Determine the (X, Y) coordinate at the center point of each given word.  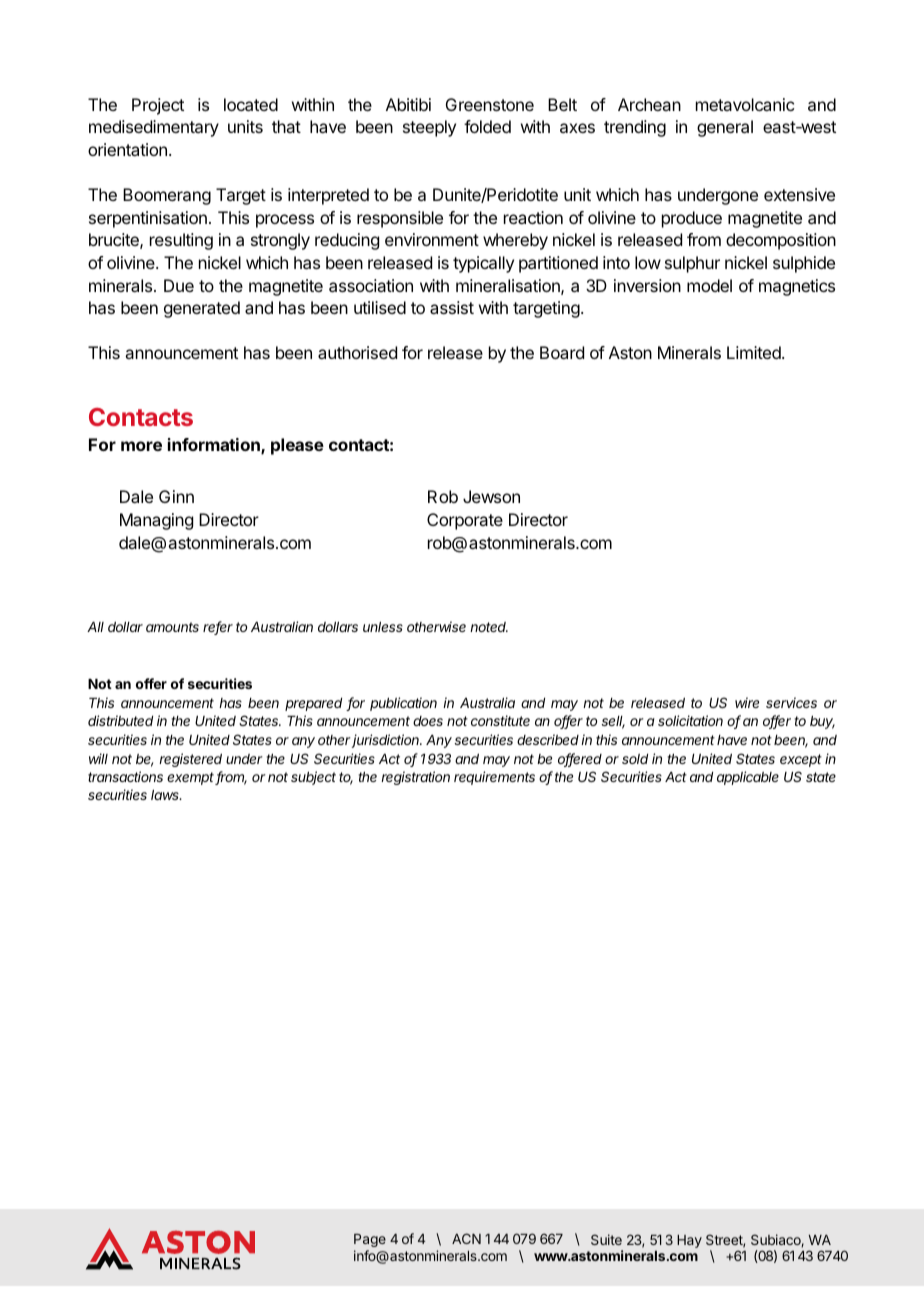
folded (487, 126)
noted (489, 627)
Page (370, 1240)
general (725, 128)
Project (158, 106)
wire (747, 702)
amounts (172, 627)
